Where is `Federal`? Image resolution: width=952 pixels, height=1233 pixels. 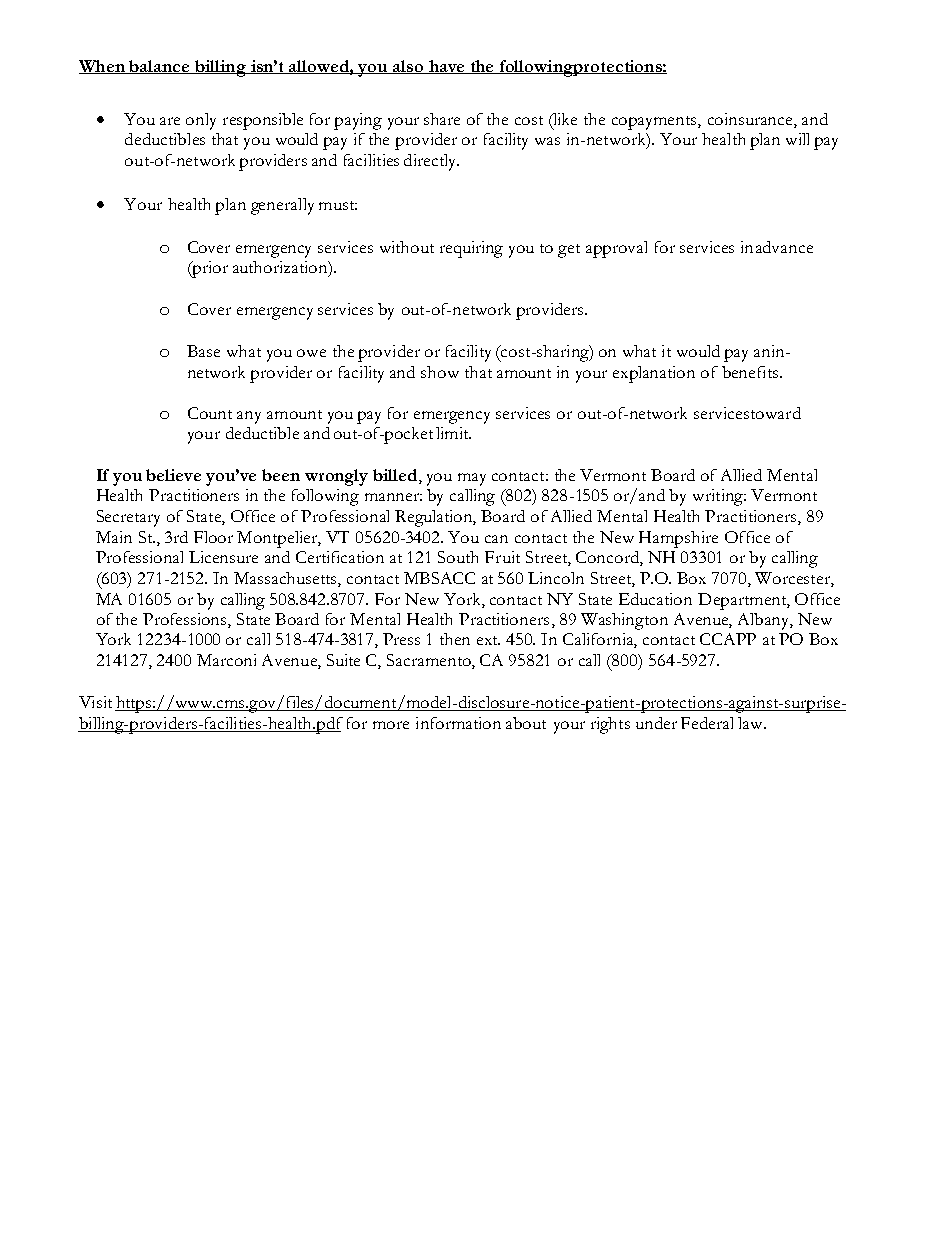
Federal is located at coordinates (707, 723).
